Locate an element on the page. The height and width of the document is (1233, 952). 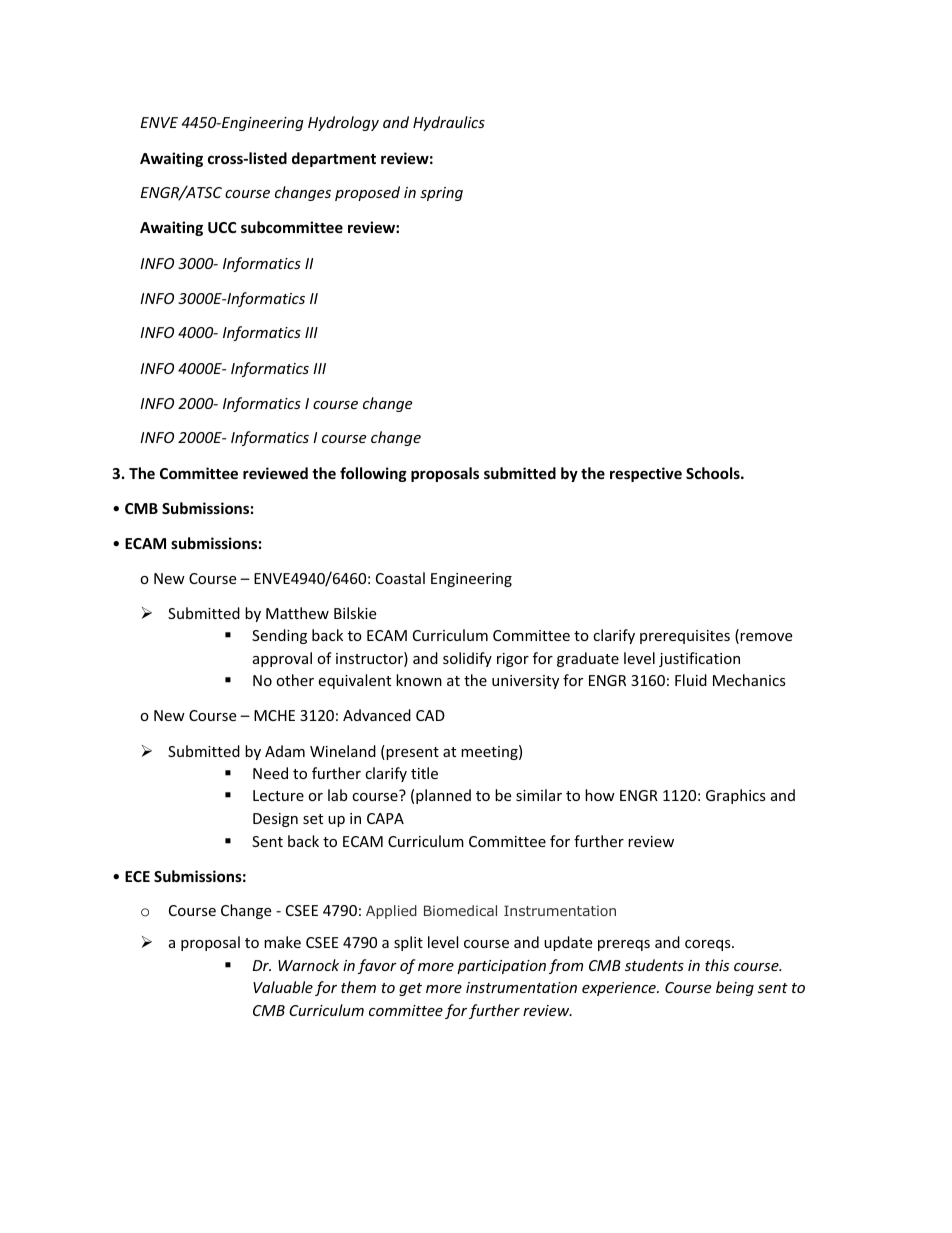
Hydraulics is located at coordinates (449, 123).
